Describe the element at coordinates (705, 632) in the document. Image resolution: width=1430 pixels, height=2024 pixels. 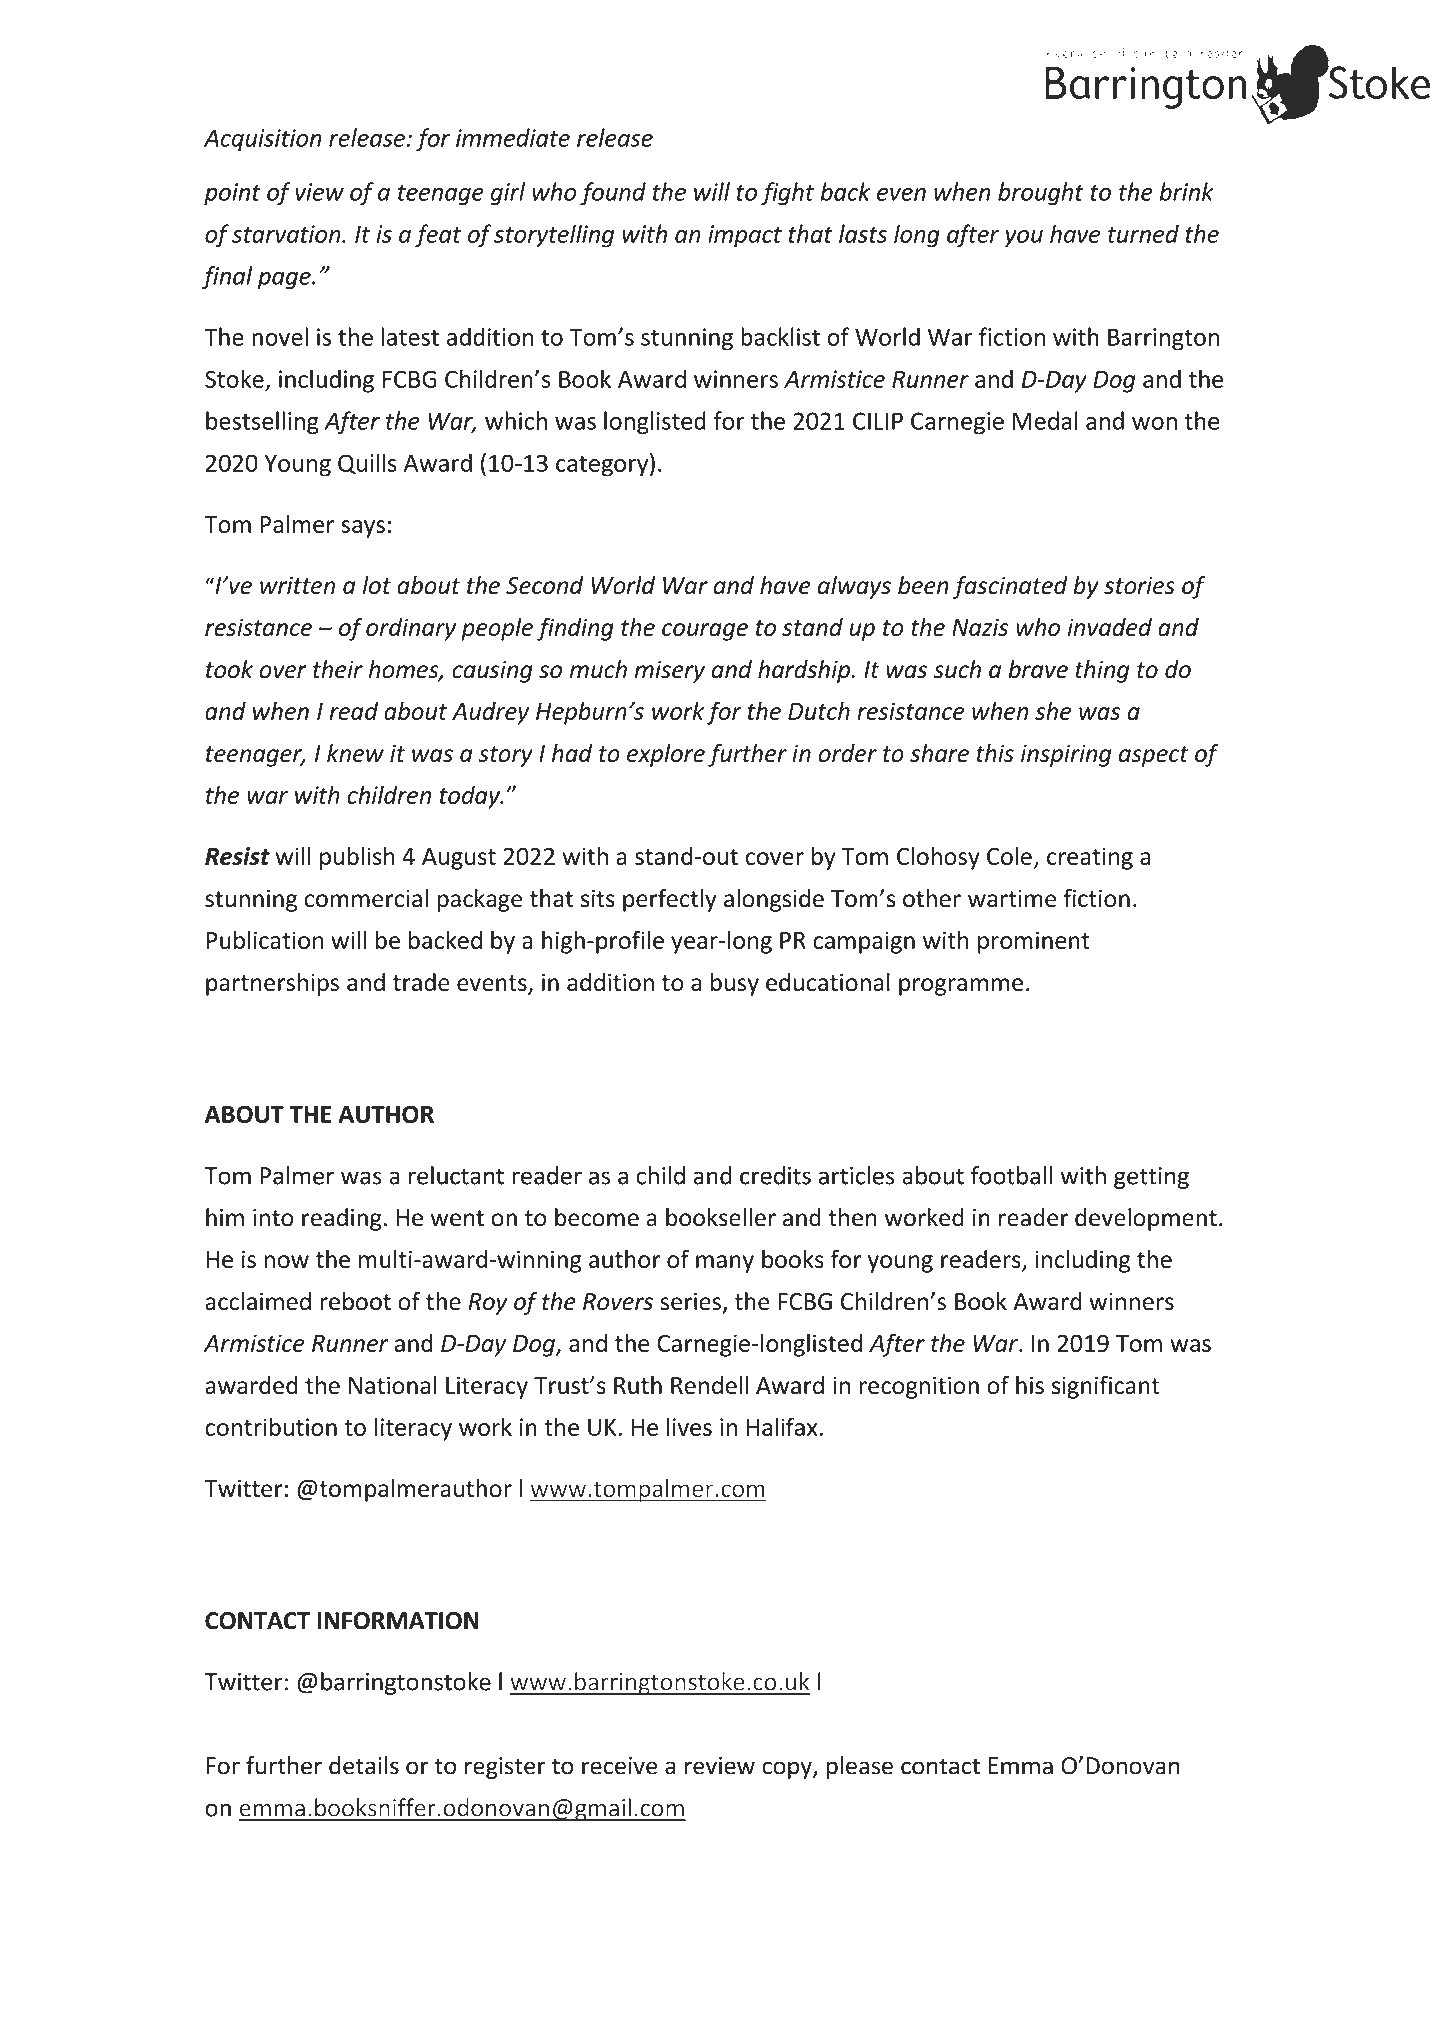
I see `courage` at that location.
